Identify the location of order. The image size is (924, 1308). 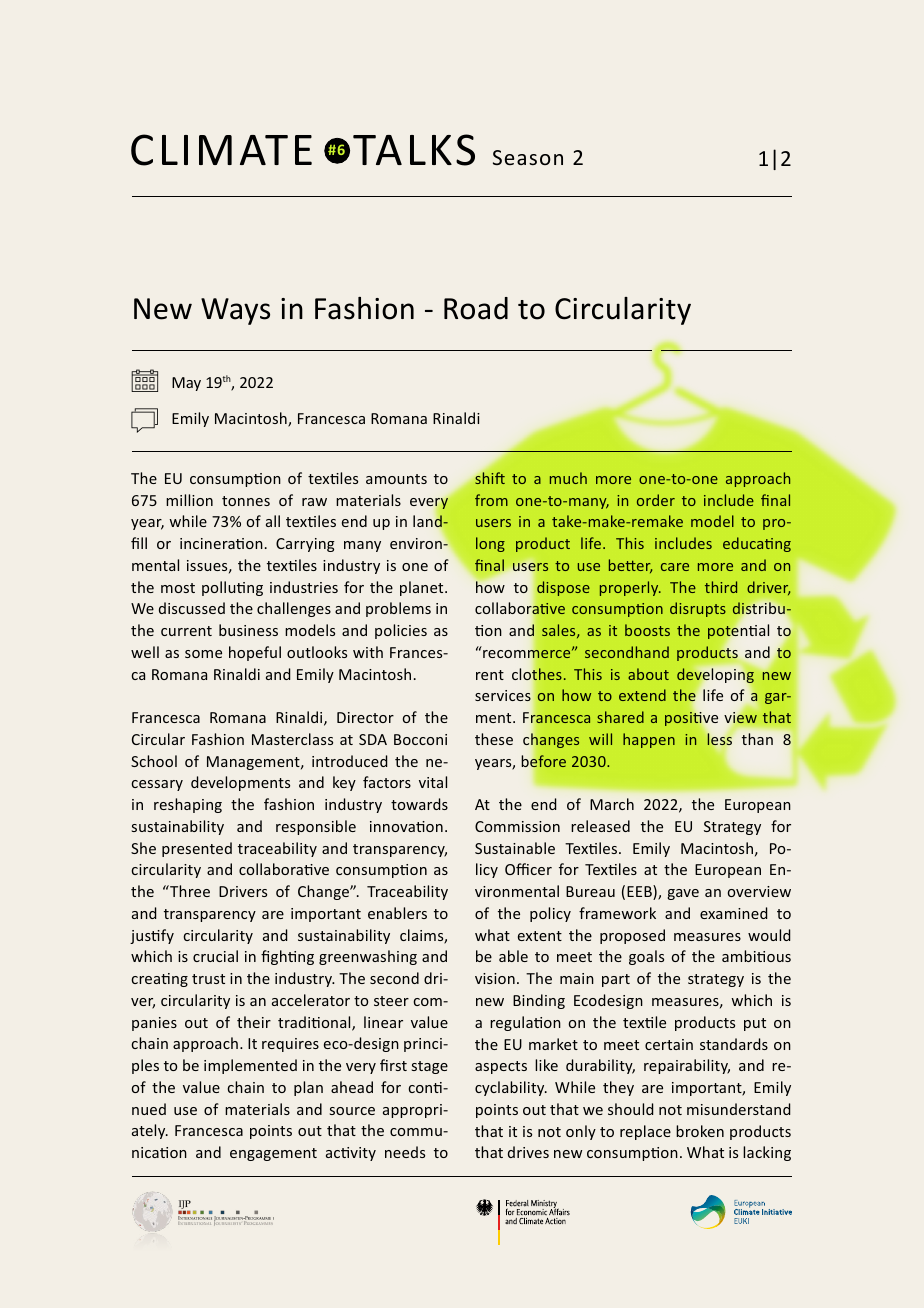
(656, 500).
